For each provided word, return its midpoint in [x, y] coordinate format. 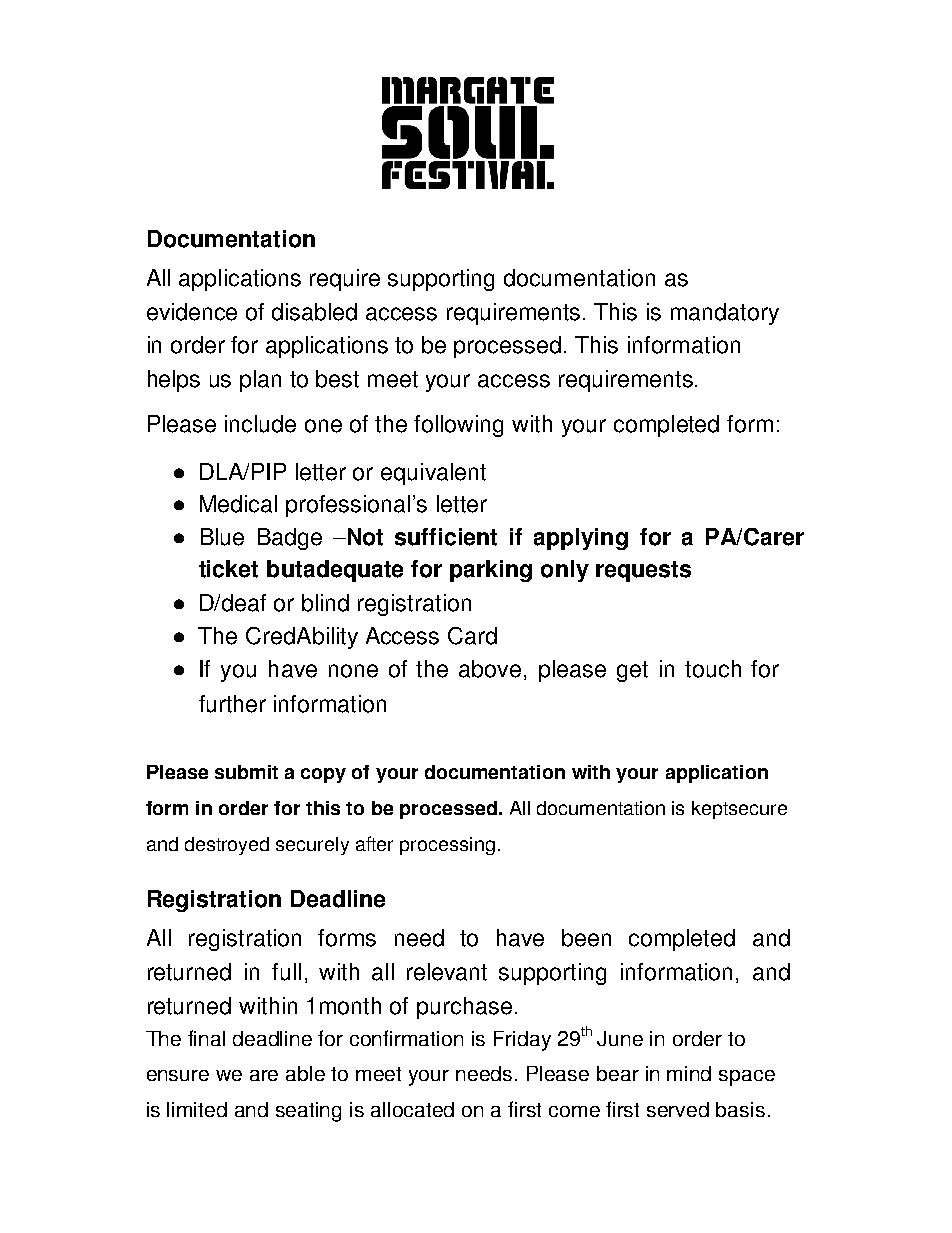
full [286, 972]
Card [472, 636]
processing [447, 846]
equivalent [433, 474]
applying [581, 539]
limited [197, 1109]
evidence [192, 312]
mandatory [725, 314]
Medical [238, 504]
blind [325, 603]
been [586, 938]
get [632, 671]
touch [713, 669]
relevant [447, 972]
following [458, 426]
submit [246, 772]
